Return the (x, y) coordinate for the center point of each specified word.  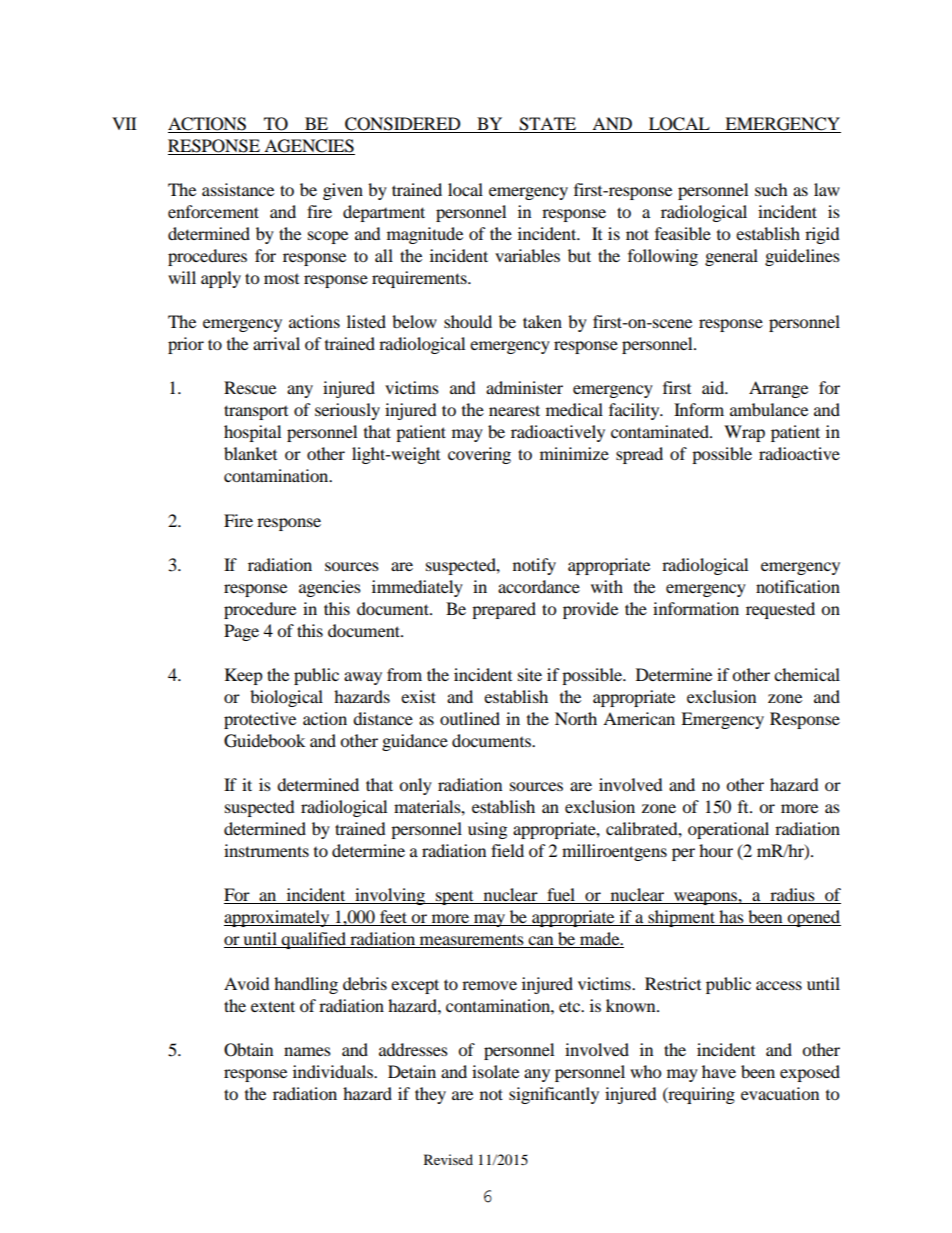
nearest (514, 410)
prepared (504, 610)
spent (455, 898)
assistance (238, 189)
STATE (547, 124)
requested (780, 610)
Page (241, 632)
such (771, 189)
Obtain (248, 1050)
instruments (266, 850)
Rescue (250, 387)
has (731, 918)
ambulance (769, 409)
